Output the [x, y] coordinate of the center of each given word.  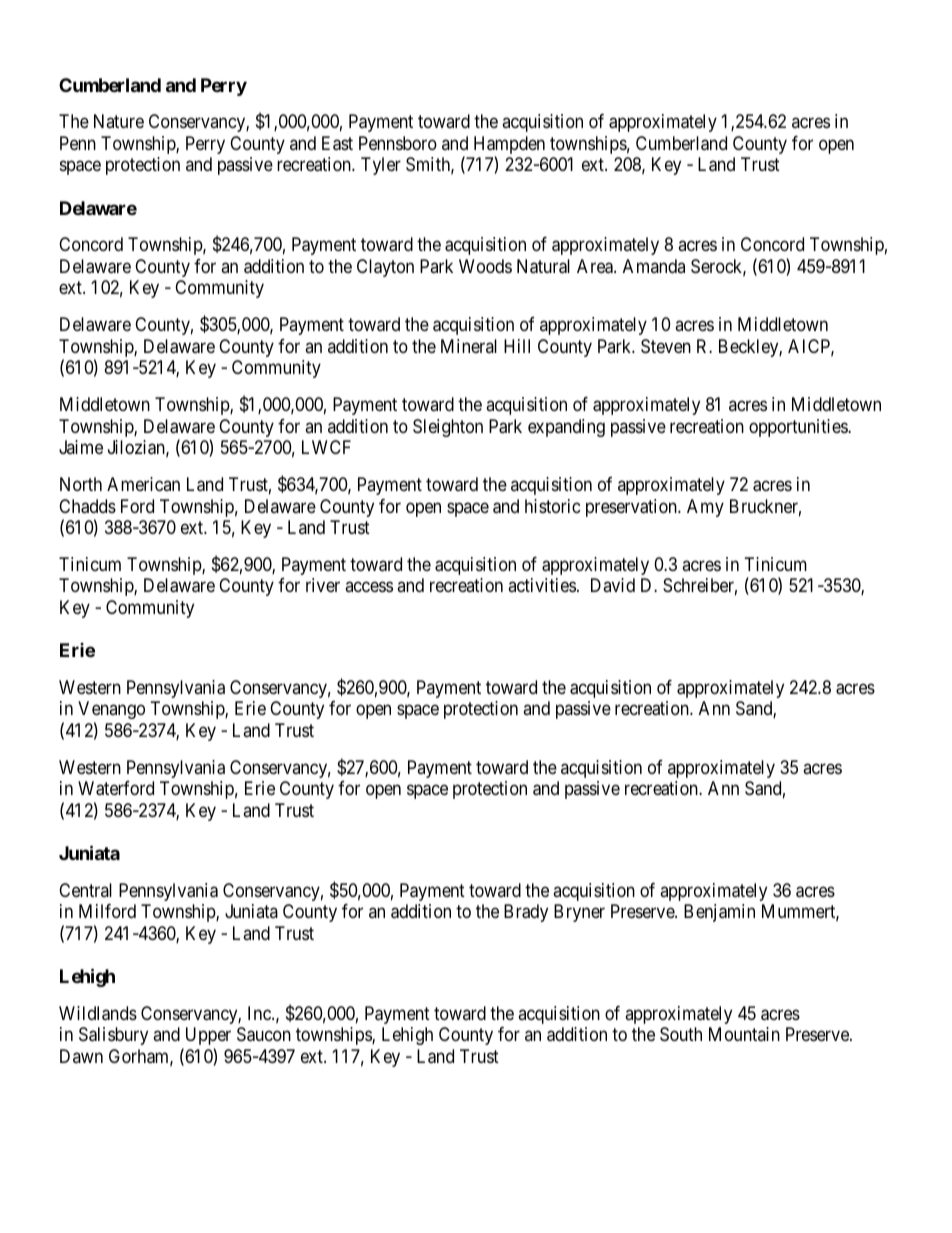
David [613, 585]
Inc [260, 1013]
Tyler [381, 166]
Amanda [654, 266]
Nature [119, 121]
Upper [208, 1036]
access [369, 587]
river [323, 585]
